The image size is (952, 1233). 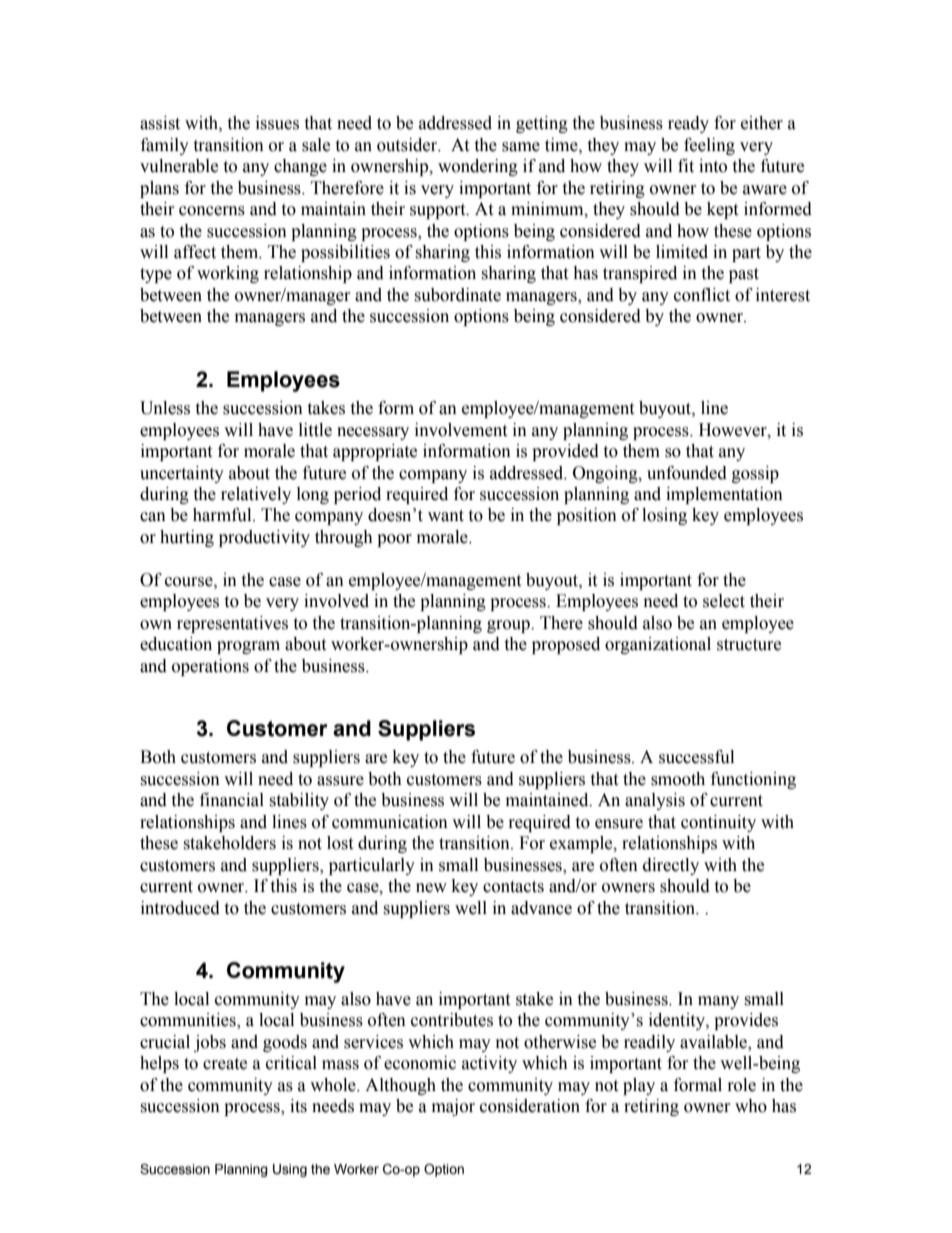 I want to click on major, so click(x=453, y=1107).
